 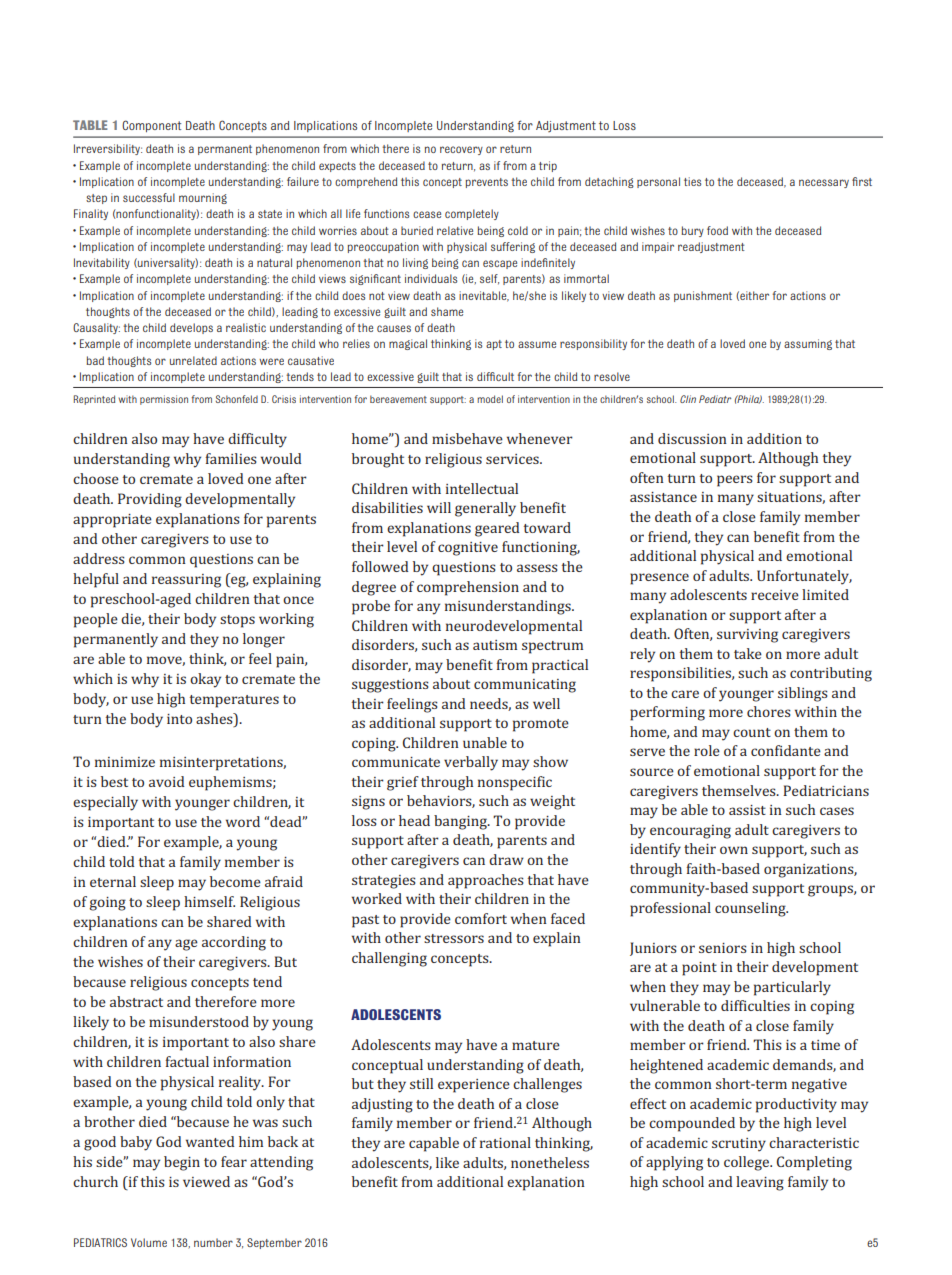 What do you see at coordinates (149, 1242) in the screenshot?
I see `Volume` at bounding box center [149, 1242].
